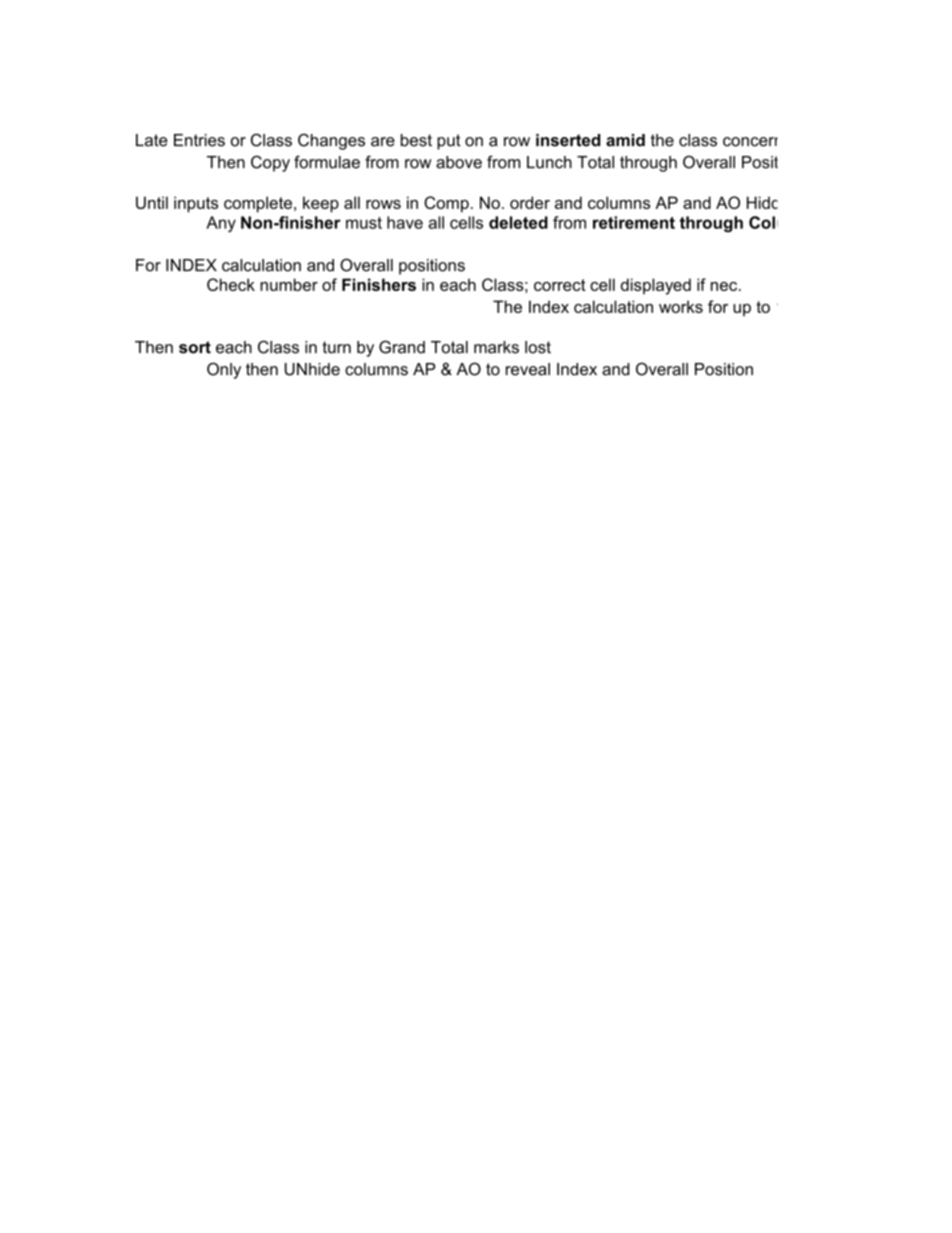 This document has height=1233, width=952. I want to click on have, so click(405, 222).
